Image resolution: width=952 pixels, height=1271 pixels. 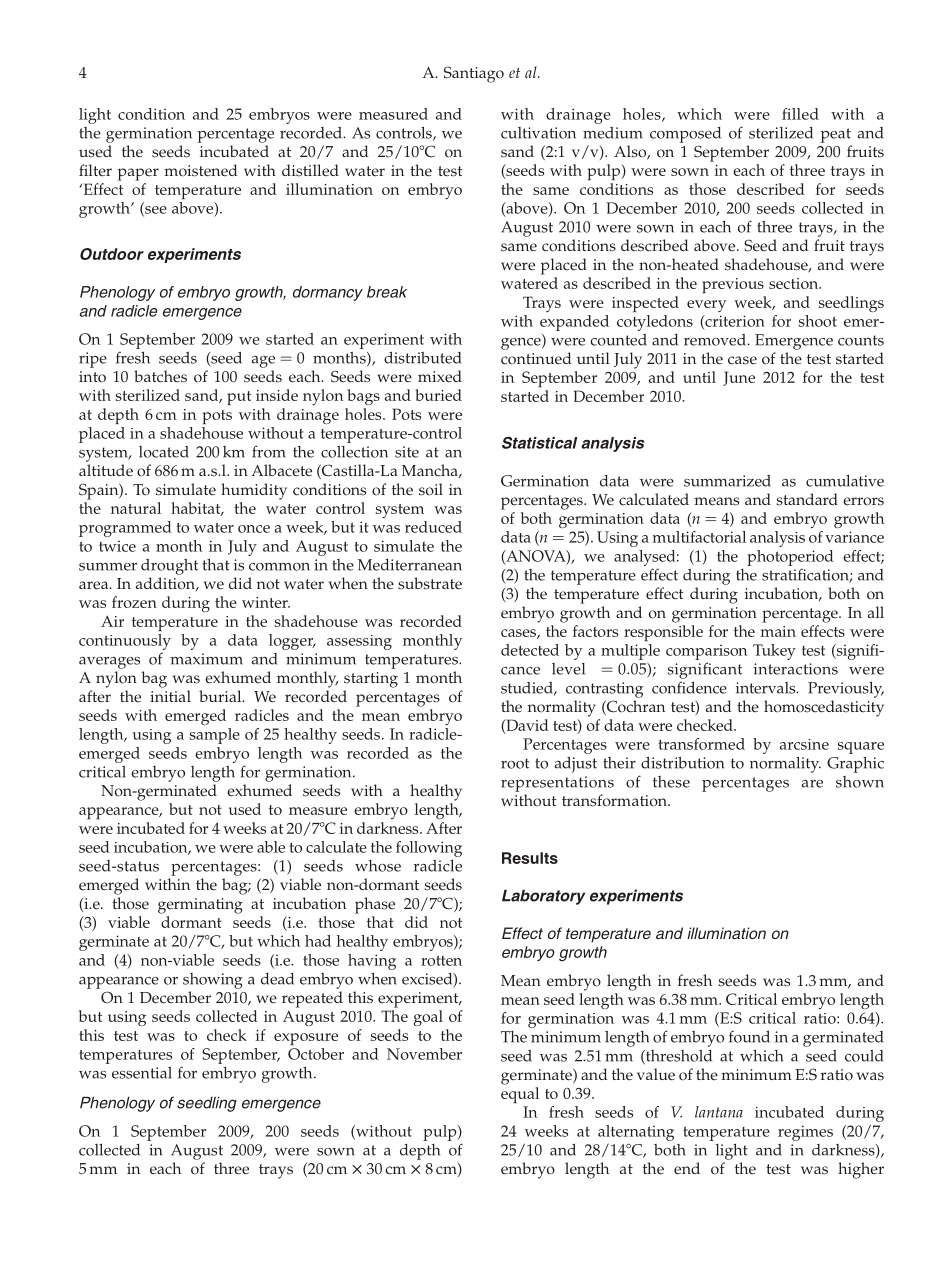 I want to click on sample, so click(x=215, y=736).
